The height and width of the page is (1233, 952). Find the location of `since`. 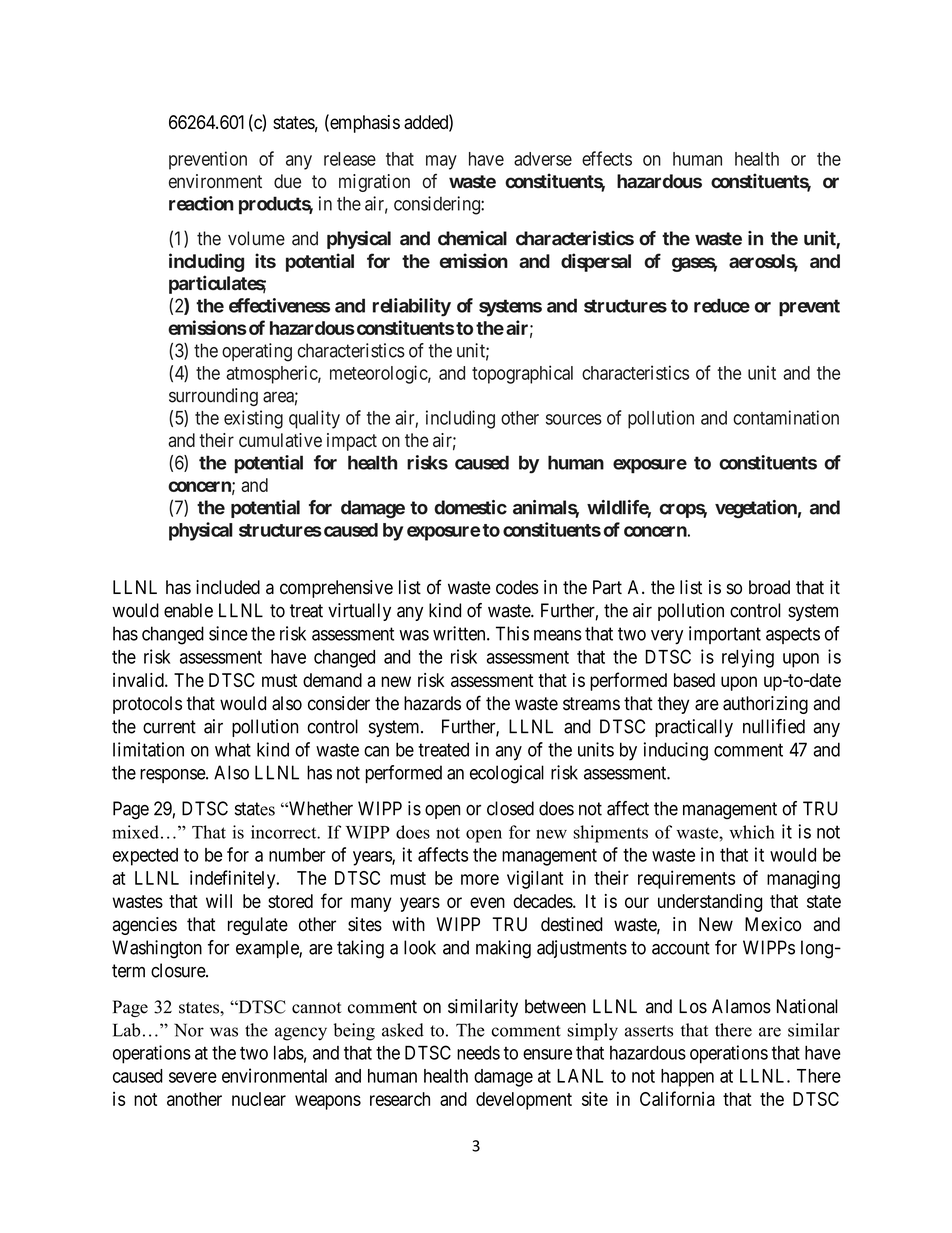

since is located at coordinates (228, 633).
